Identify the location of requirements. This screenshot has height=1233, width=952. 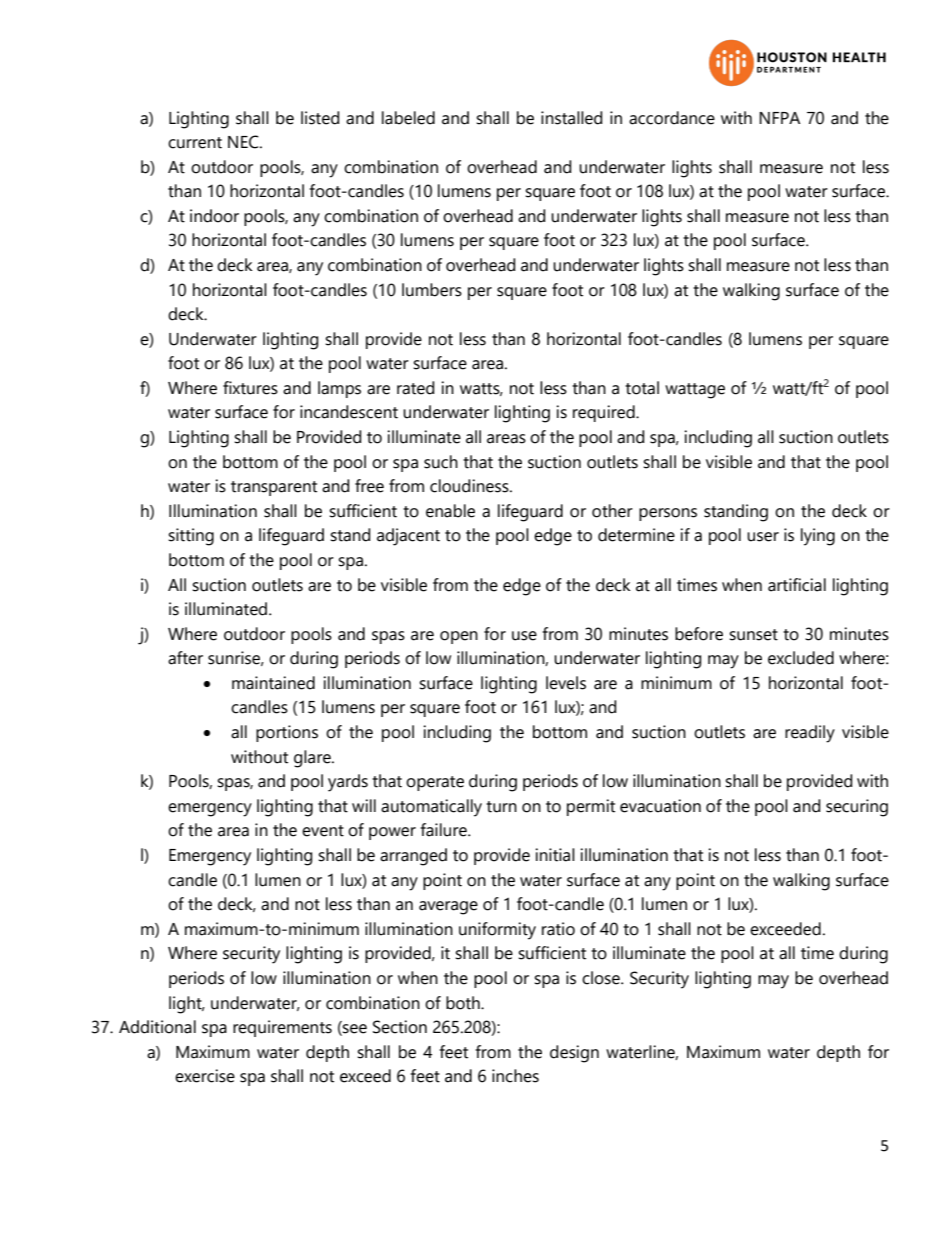
(282, 1028).
